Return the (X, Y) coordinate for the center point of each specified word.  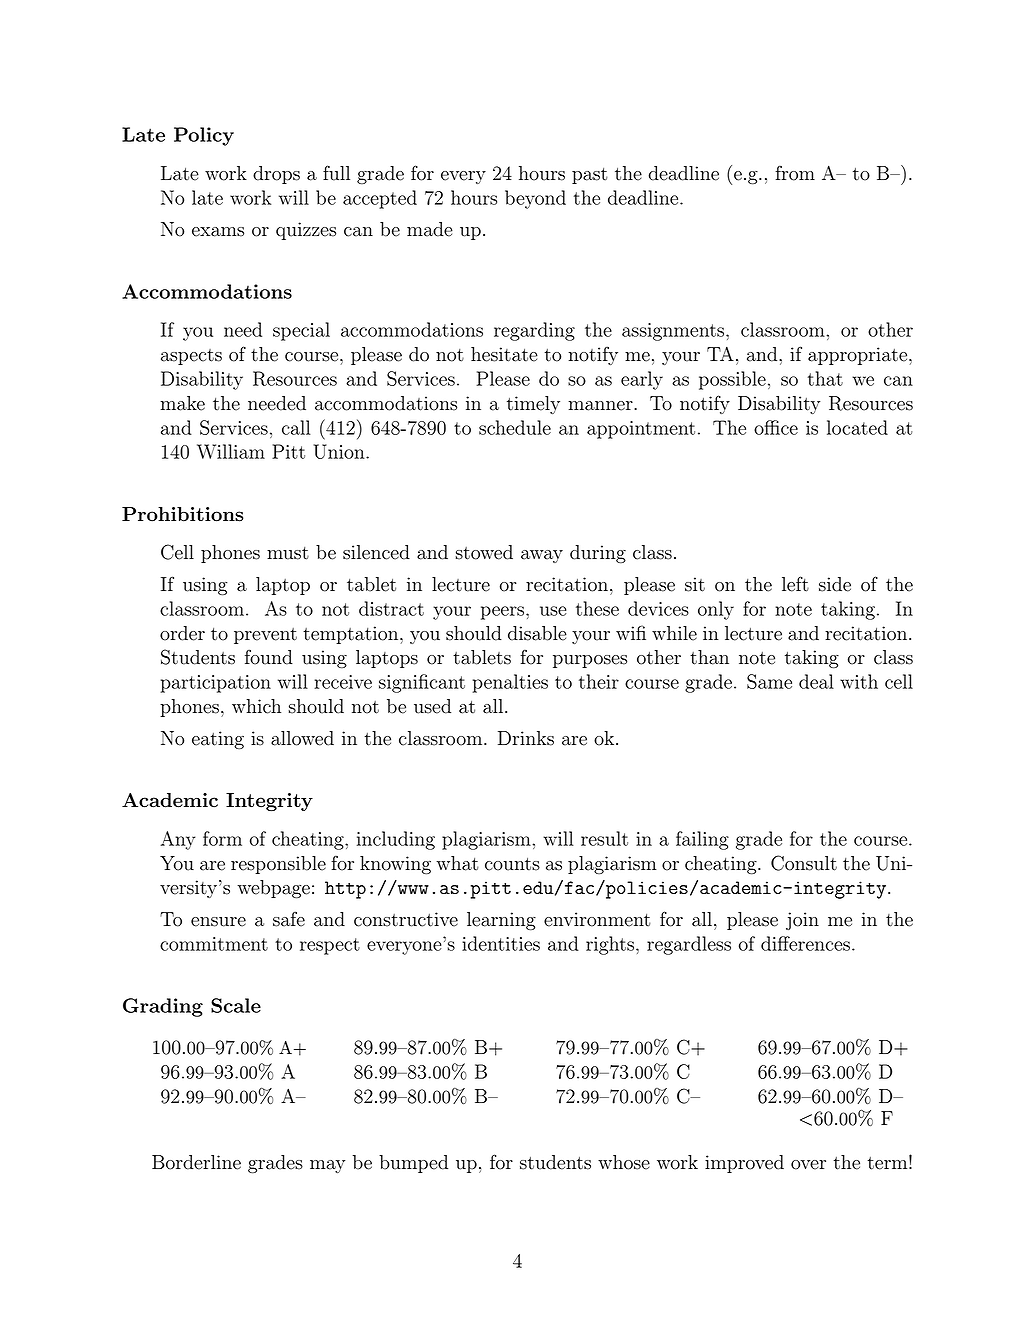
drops (276, 175)
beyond (535, 199)
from (795, 173)
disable (537, 633)
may (327, 1166)
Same (769, 681)
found (269, 657)
